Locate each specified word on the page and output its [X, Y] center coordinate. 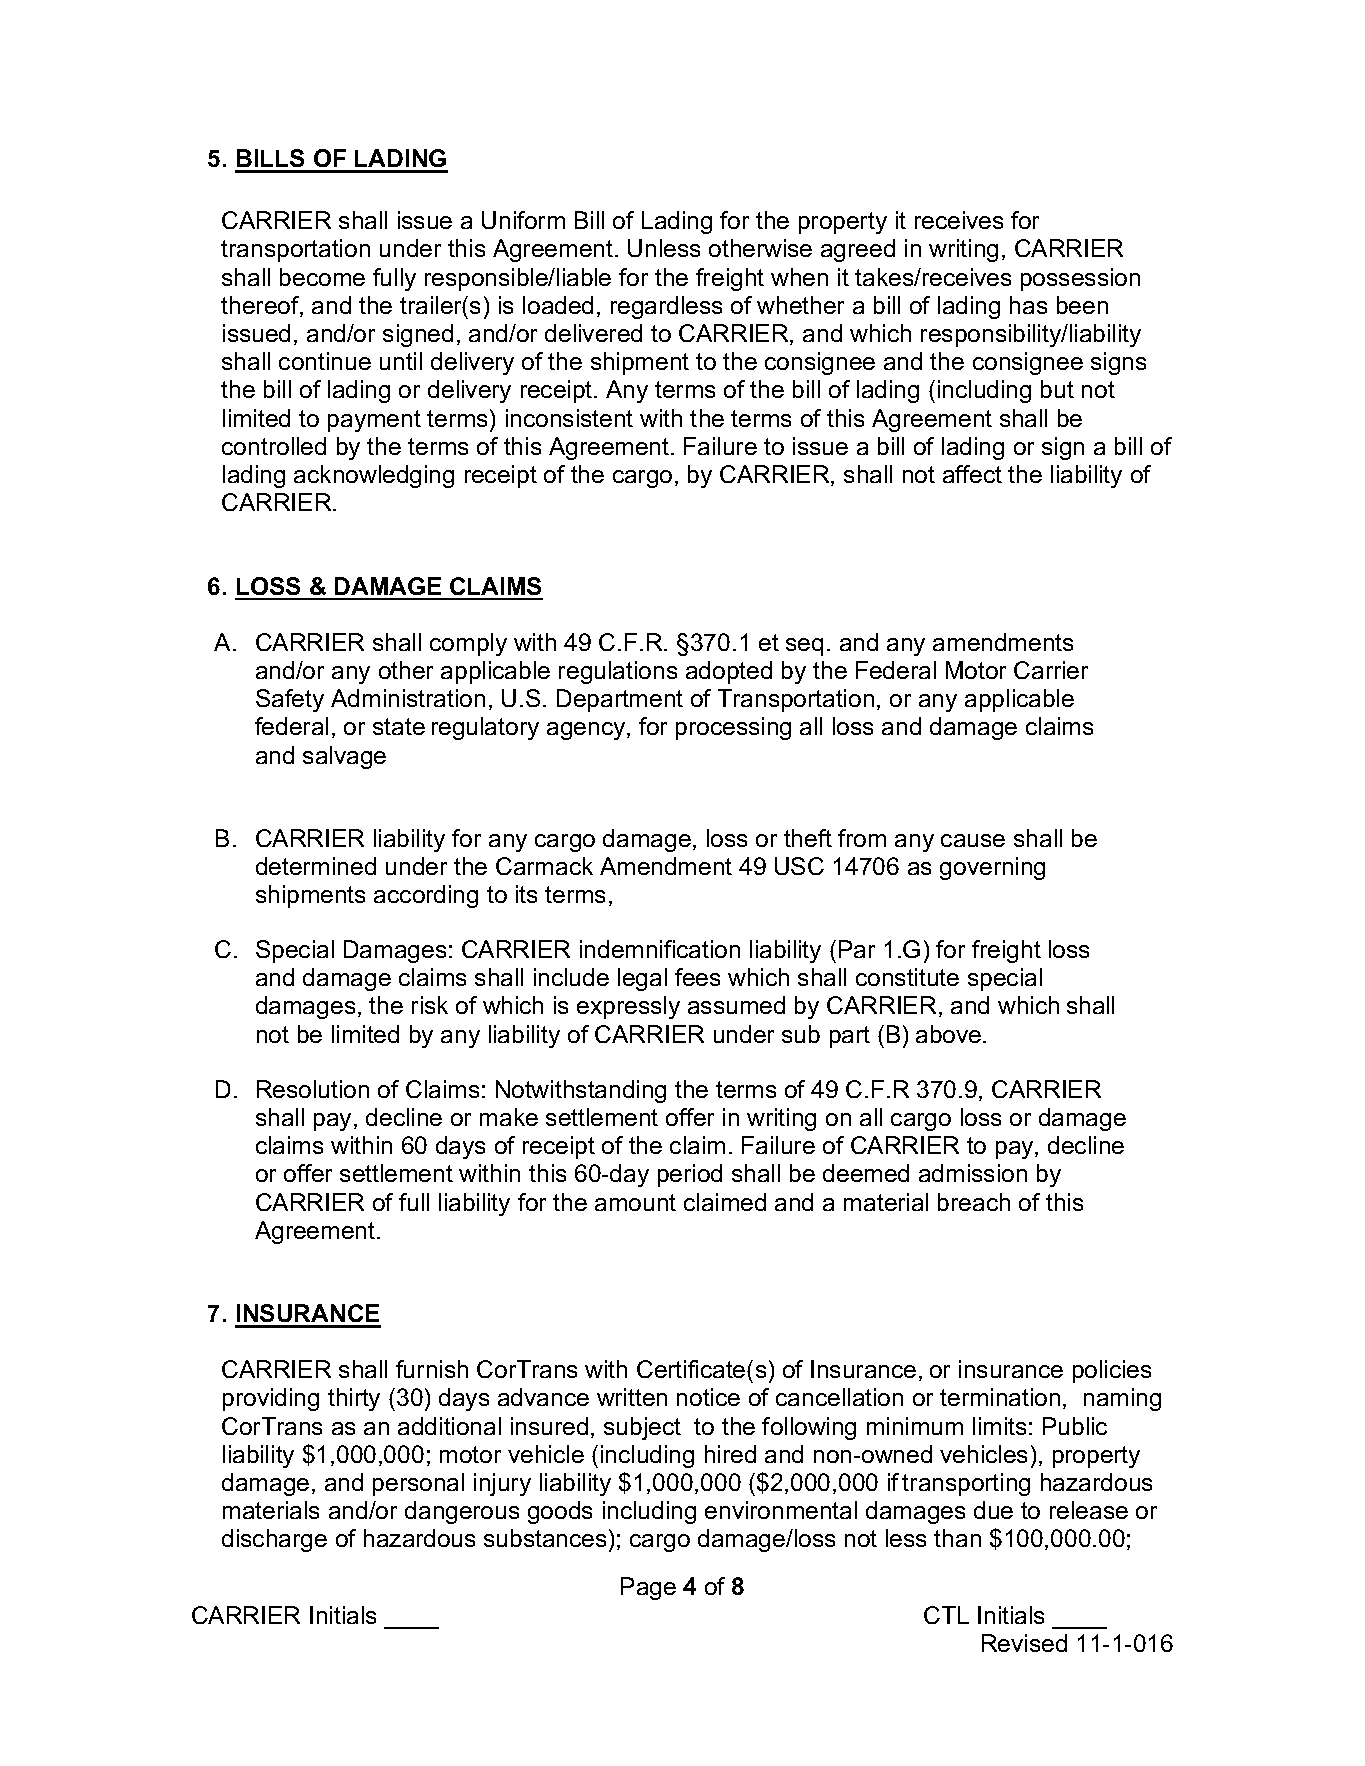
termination [1000, 1397]
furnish [432, 1369]
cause [973, 840]
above [950, 1034]
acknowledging [374, 476]
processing [733, 728]
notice [708, 1397]
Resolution [313, 1089]
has [1028, 305]
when [799, 277]
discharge [274, 1540]
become [322, 277]
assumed [736, 1005]
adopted [729, 672]
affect [972, 474]
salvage [344, 757]
